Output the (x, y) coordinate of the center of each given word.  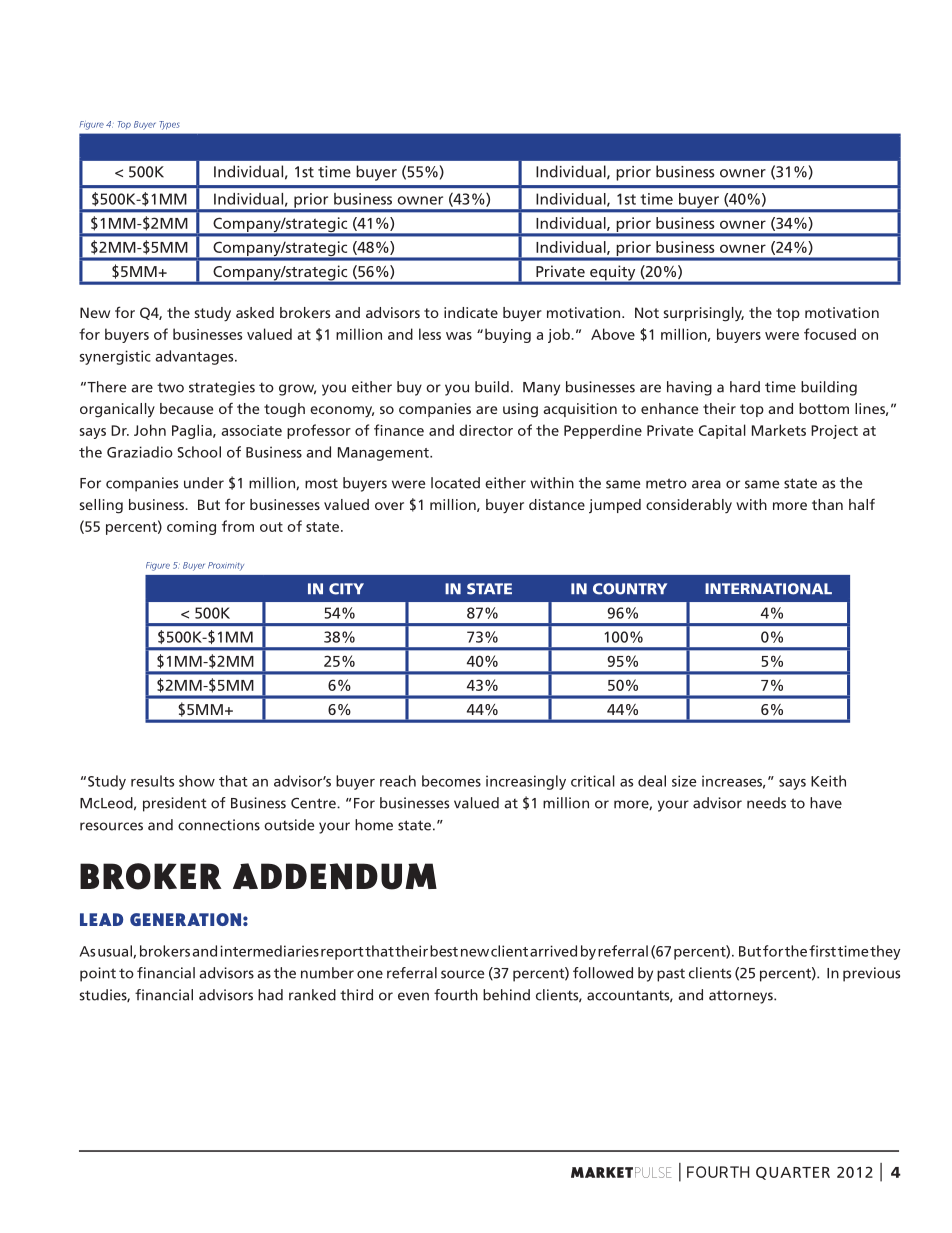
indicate (471, 312)
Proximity (226, 566)
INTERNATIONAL (768, 589)
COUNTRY (630, 589)
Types (169, 125)
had (270, 995)
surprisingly (704, 314)
